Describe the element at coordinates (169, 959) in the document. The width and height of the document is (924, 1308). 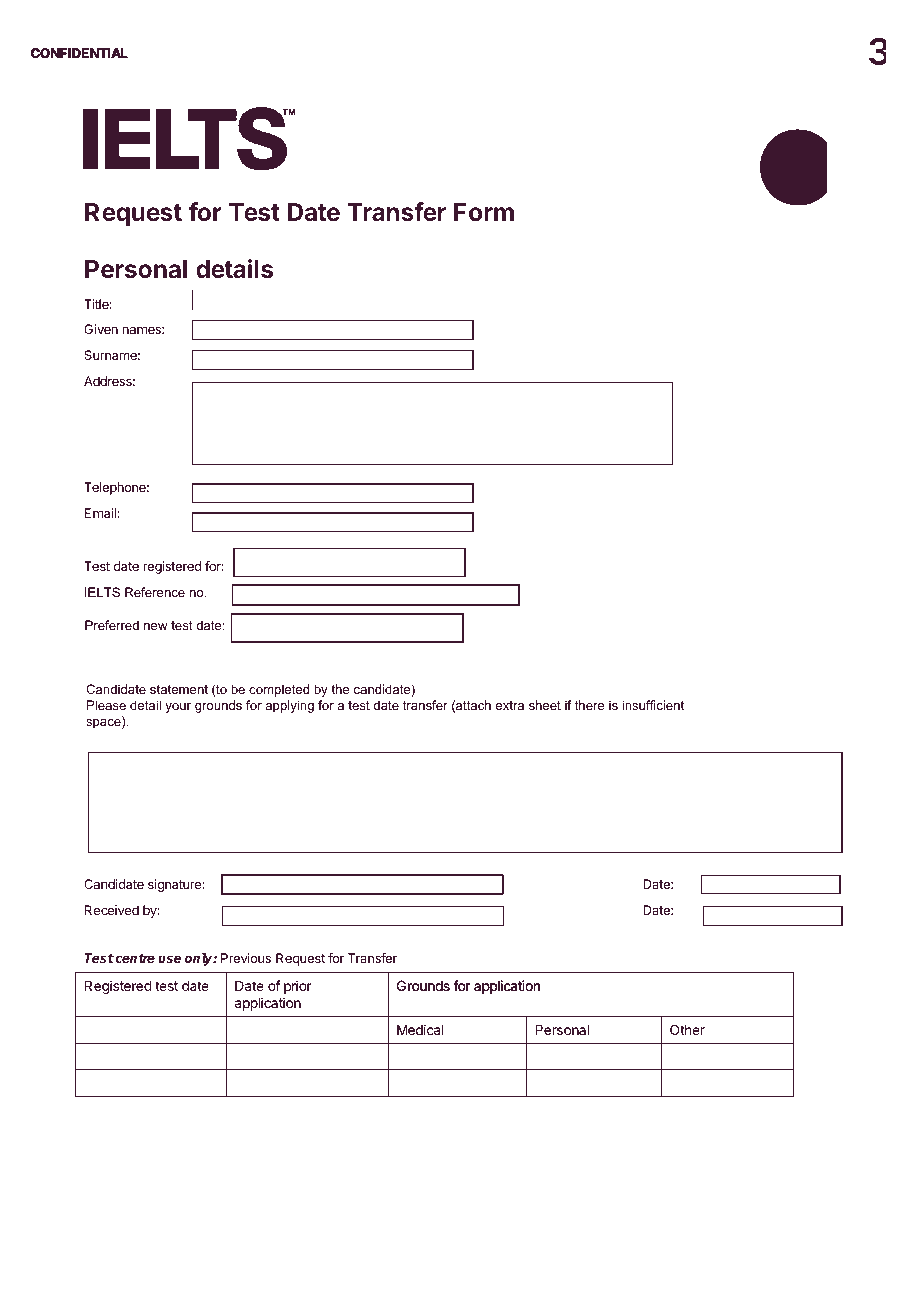
I see `use` at that location.
